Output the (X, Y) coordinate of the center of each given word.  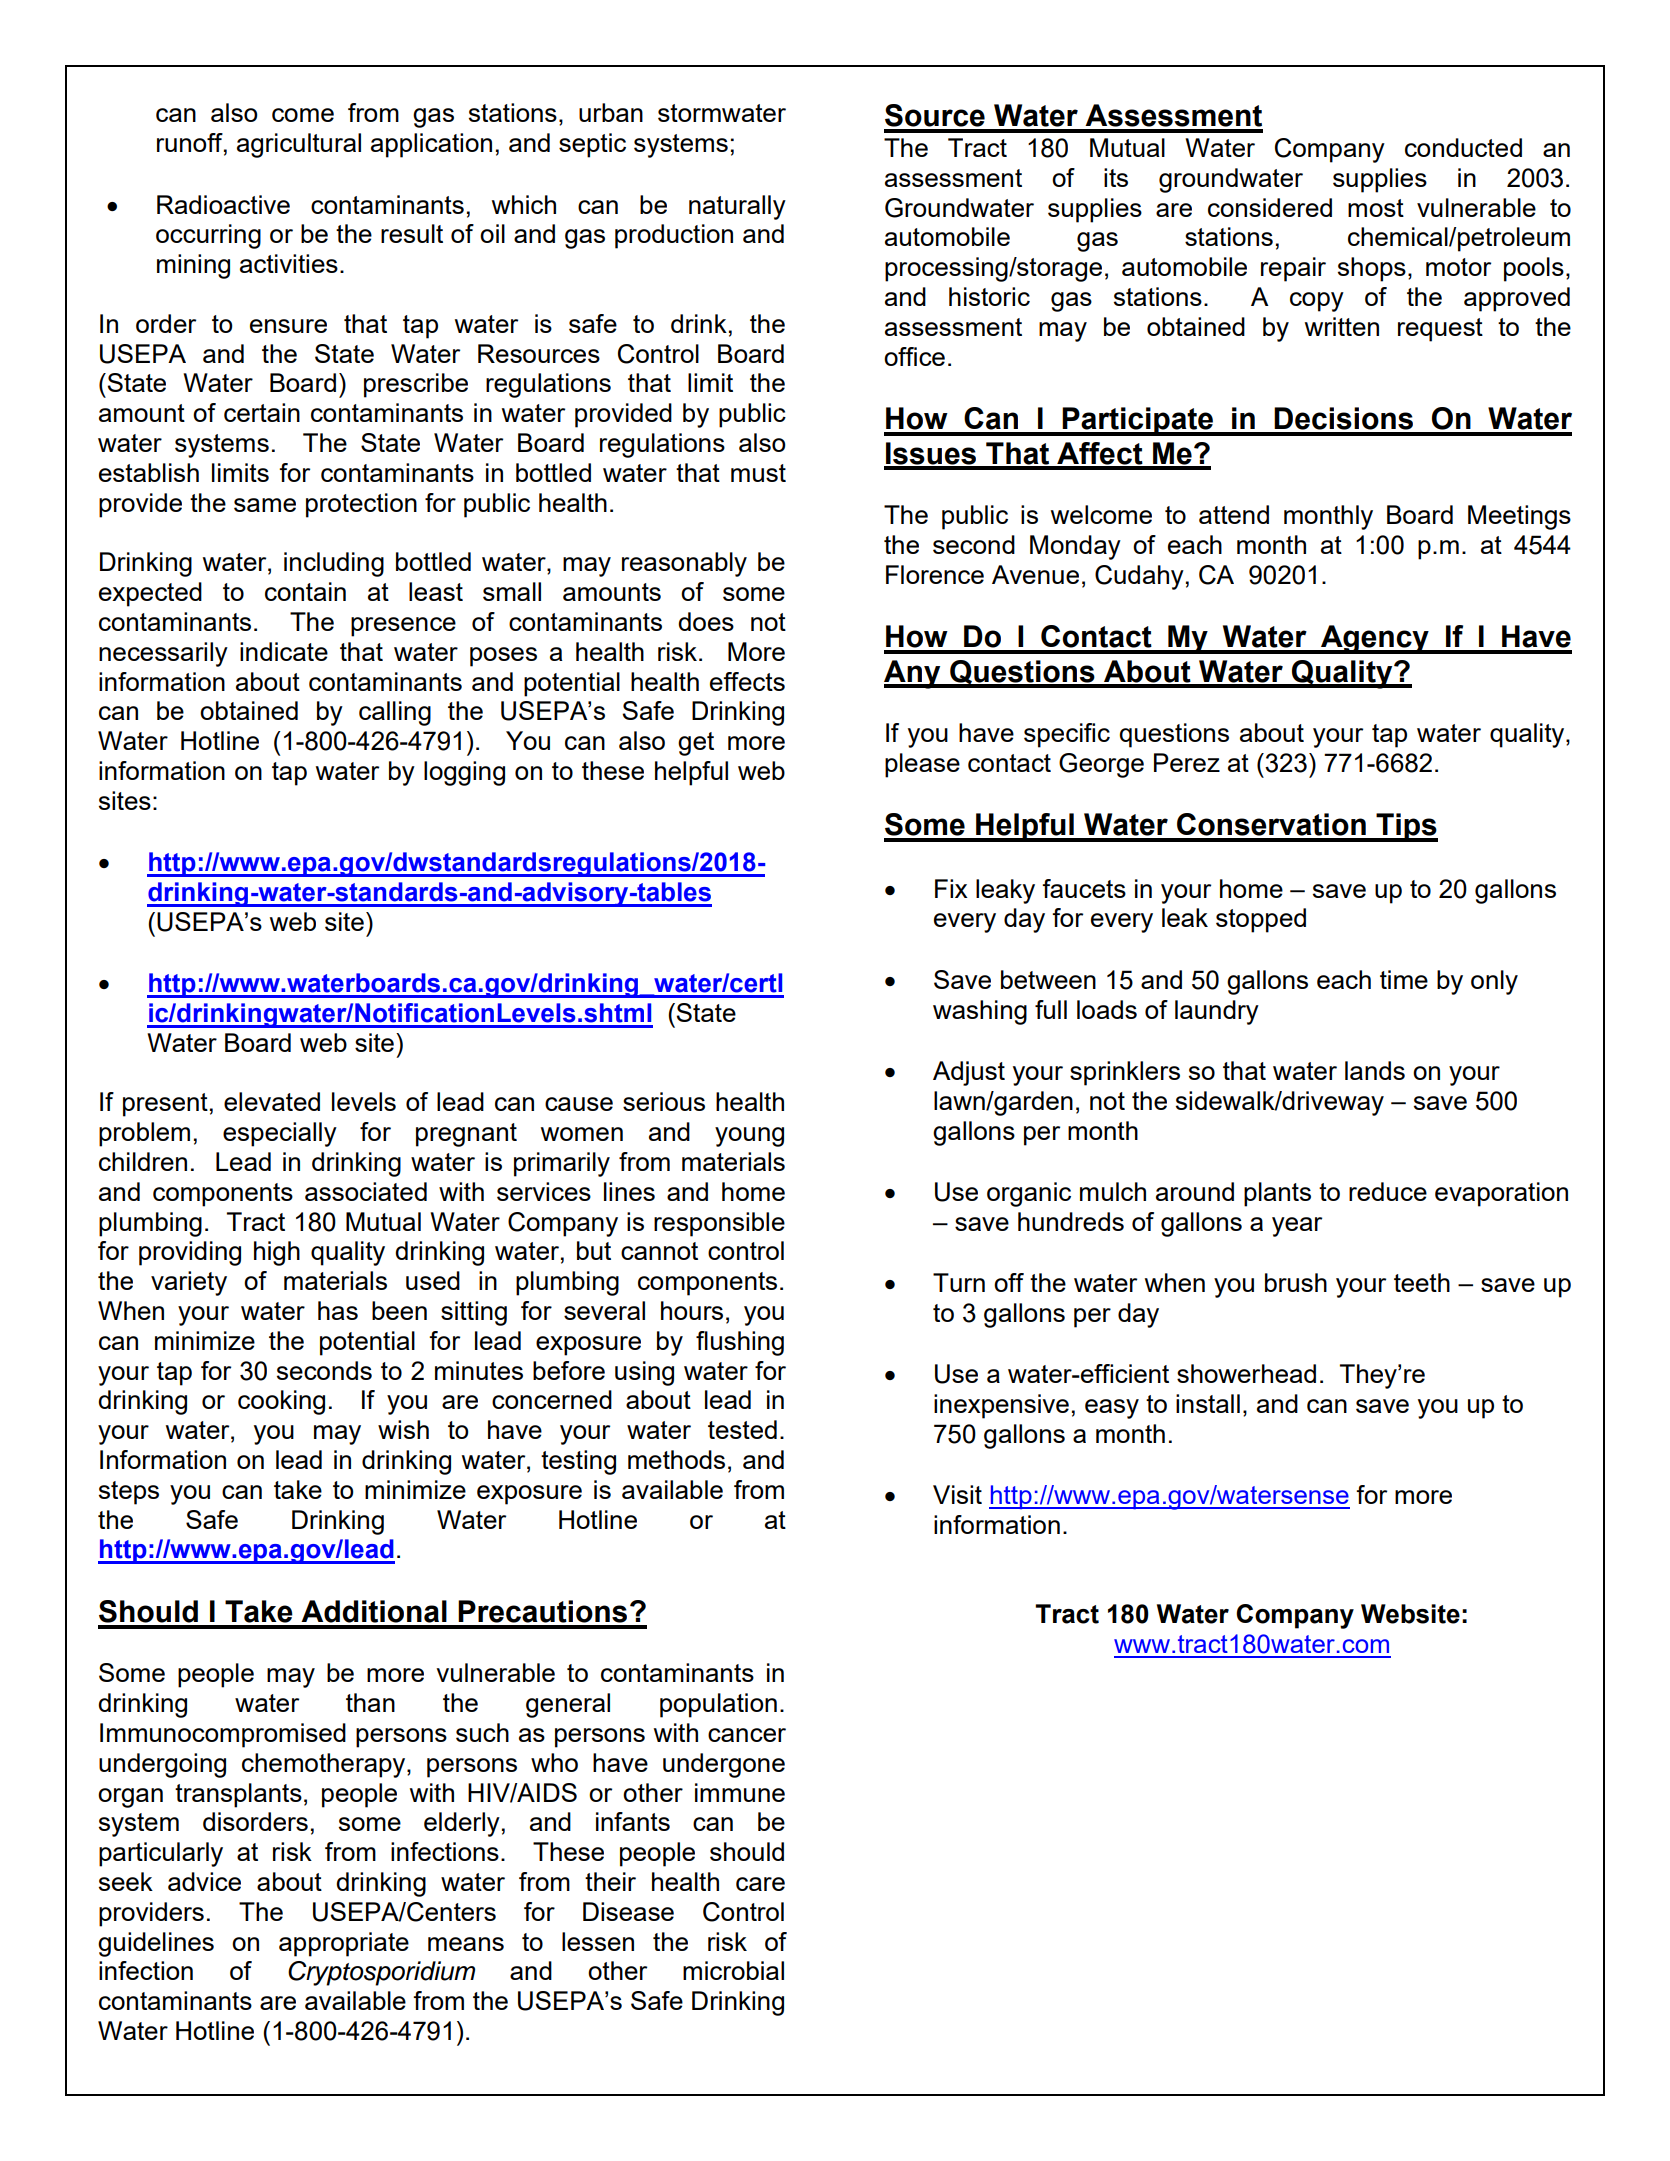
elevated (272, 1101)
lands (1375, 1070)
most (1376, 208)
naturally (737, 207)
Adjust (969, 1073)
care (760, 1884)
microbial (733, 1970)
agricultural (299, 145)
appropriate (344, 1944)
